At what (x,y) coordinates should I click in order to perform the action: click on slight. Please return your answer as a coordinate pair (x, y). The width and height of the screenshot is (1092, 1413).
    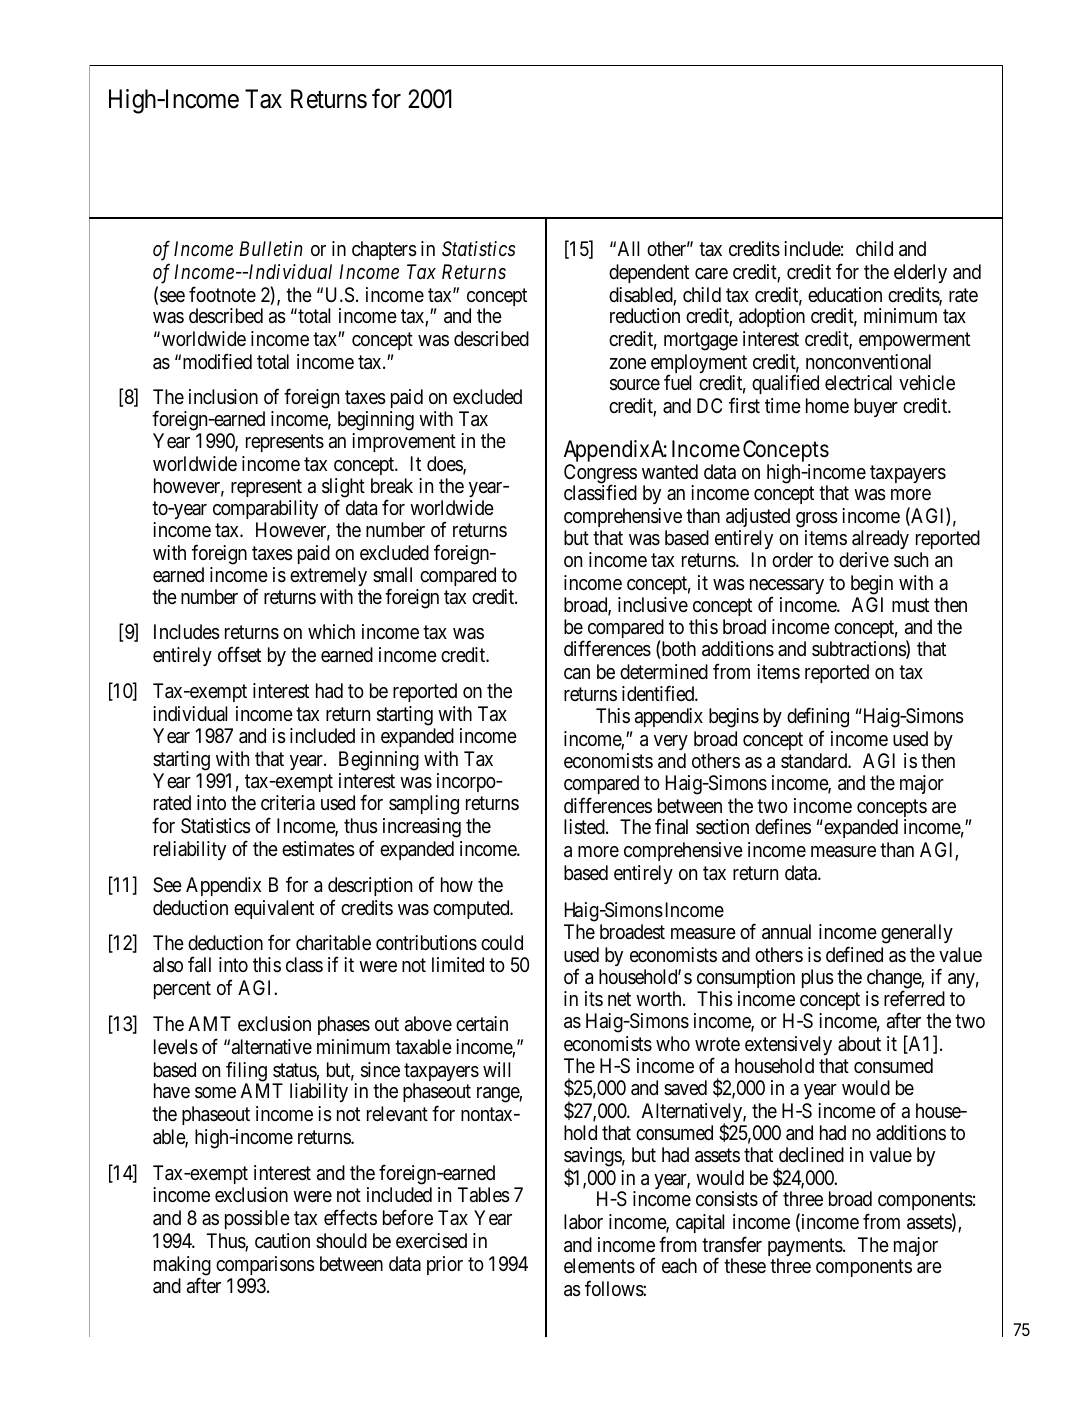
    Looking at the image, I should click on (343, 489).
